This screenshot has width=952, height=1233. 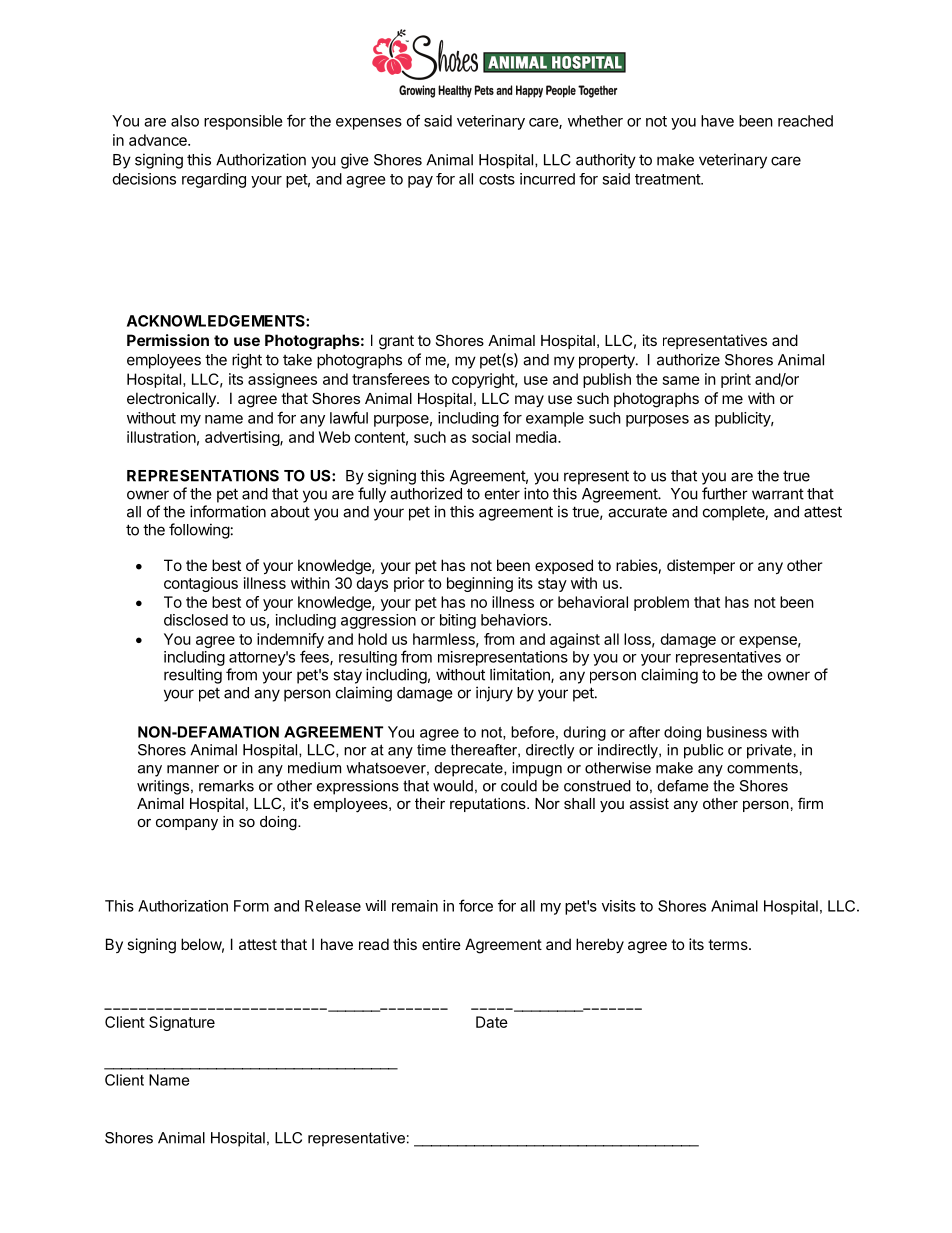 What do you see at coordinates (491, 437) in the screenshot?
I see `social` at bounding box center [491, 437].
